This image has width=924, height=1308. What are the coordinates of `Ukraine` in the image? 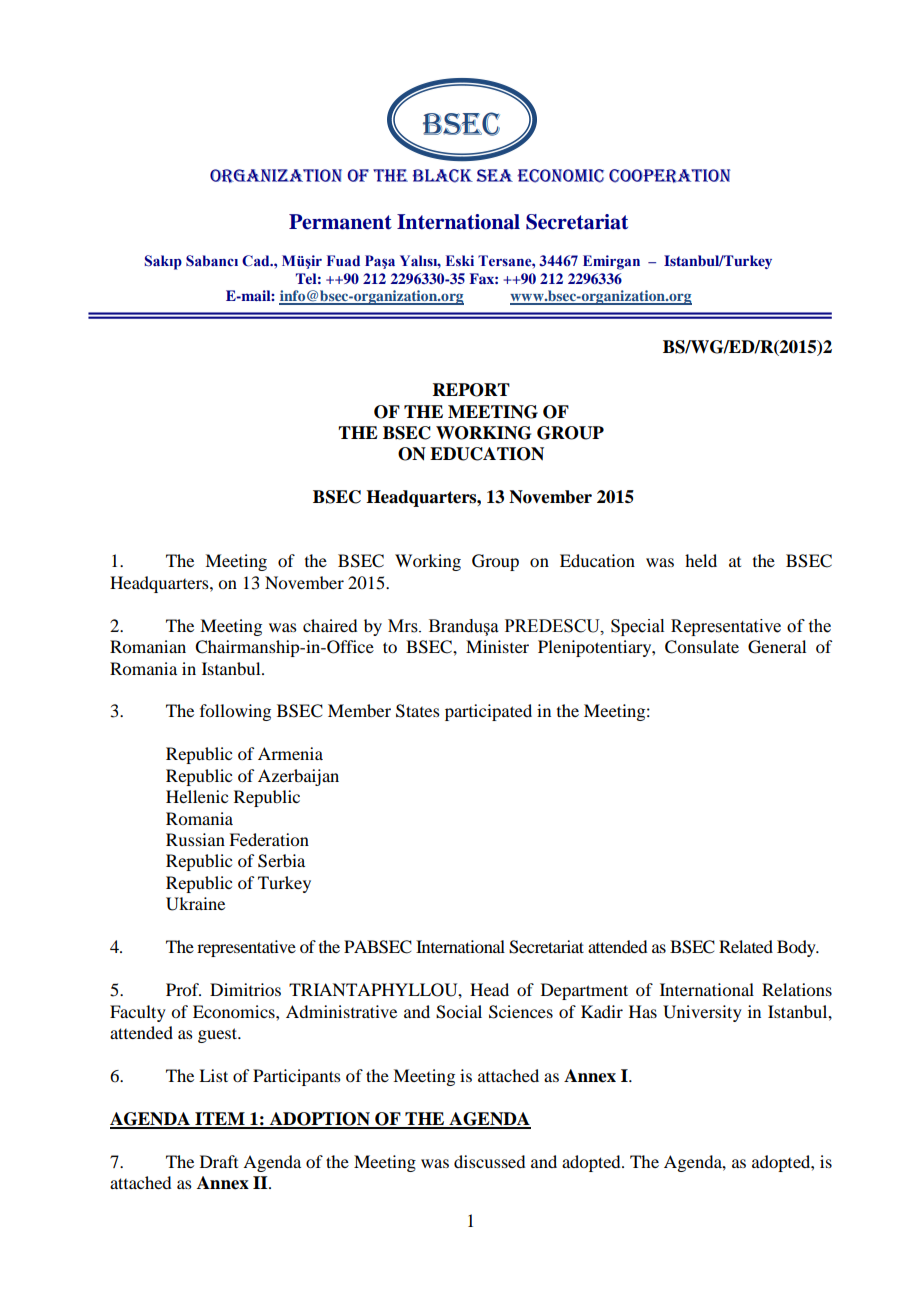 It's located at (195, 904).
